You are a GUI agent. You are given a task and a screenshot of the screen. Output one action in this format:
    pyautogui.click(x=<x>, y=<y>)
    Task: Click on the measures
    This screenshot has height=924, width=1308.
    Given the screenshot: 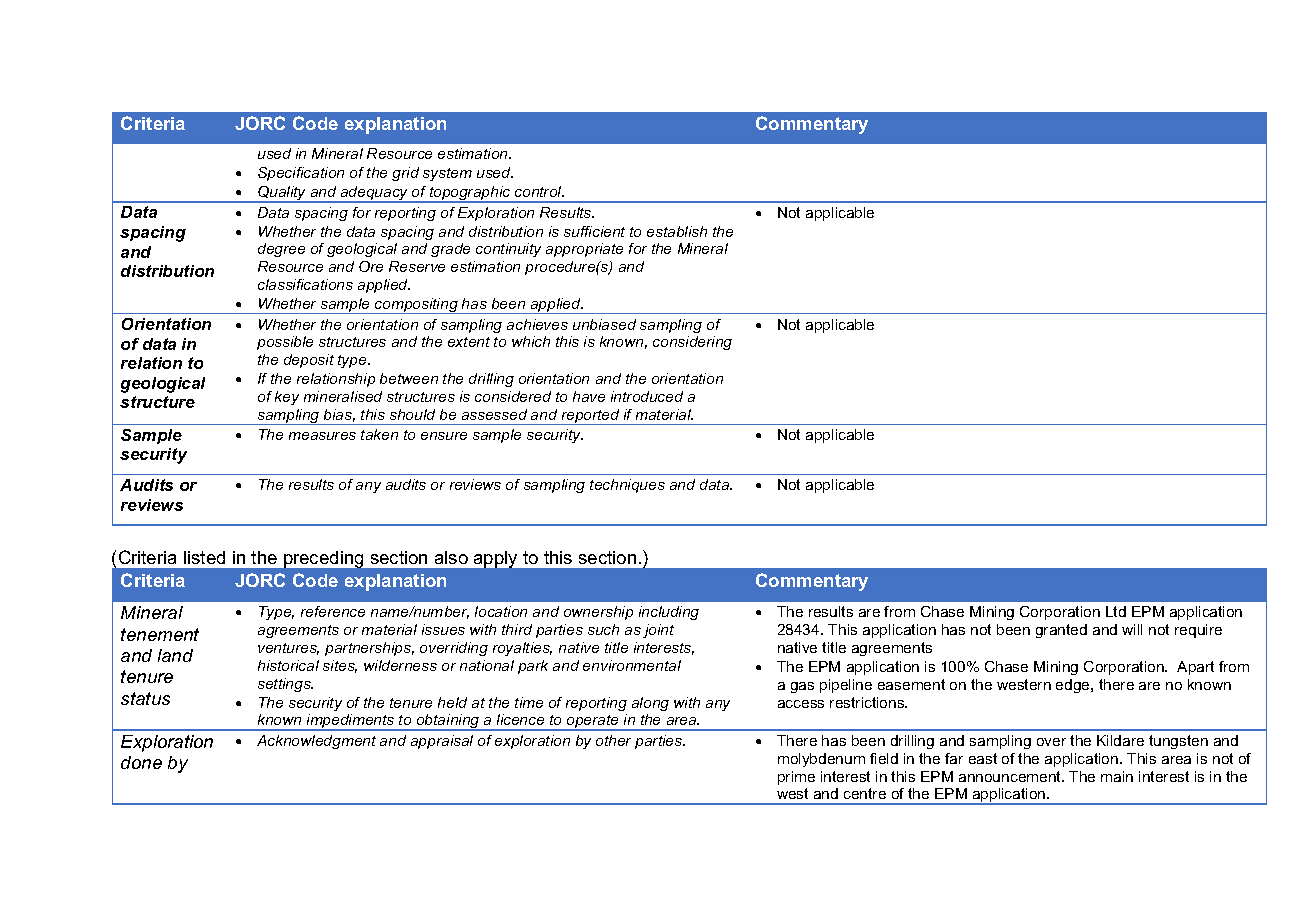 What is the action you would take?
    pyautogui.click(x=322, y=436)
